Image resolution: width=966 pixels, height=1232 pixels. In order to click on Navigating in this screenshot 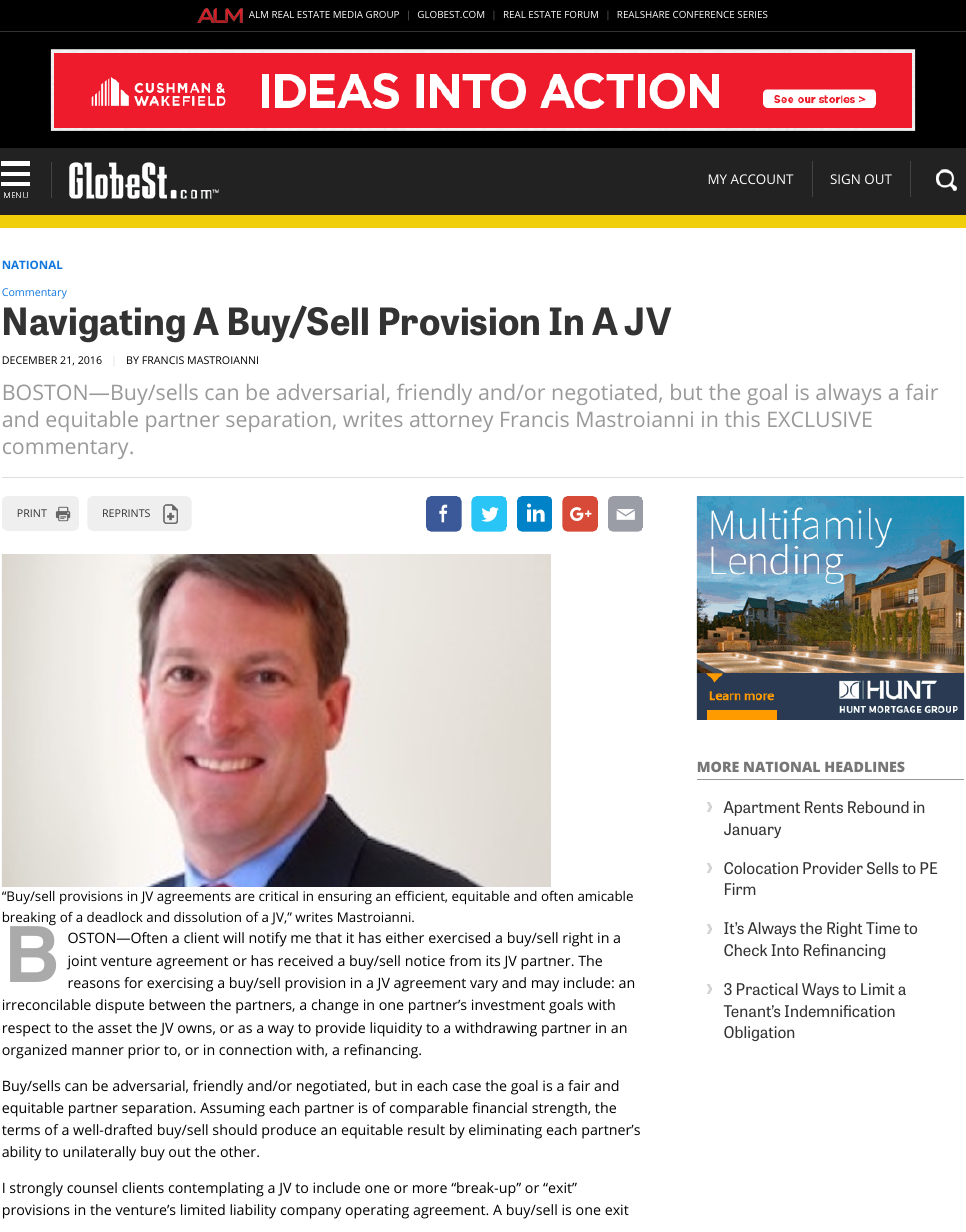, I will do `click(94, 325)`.
